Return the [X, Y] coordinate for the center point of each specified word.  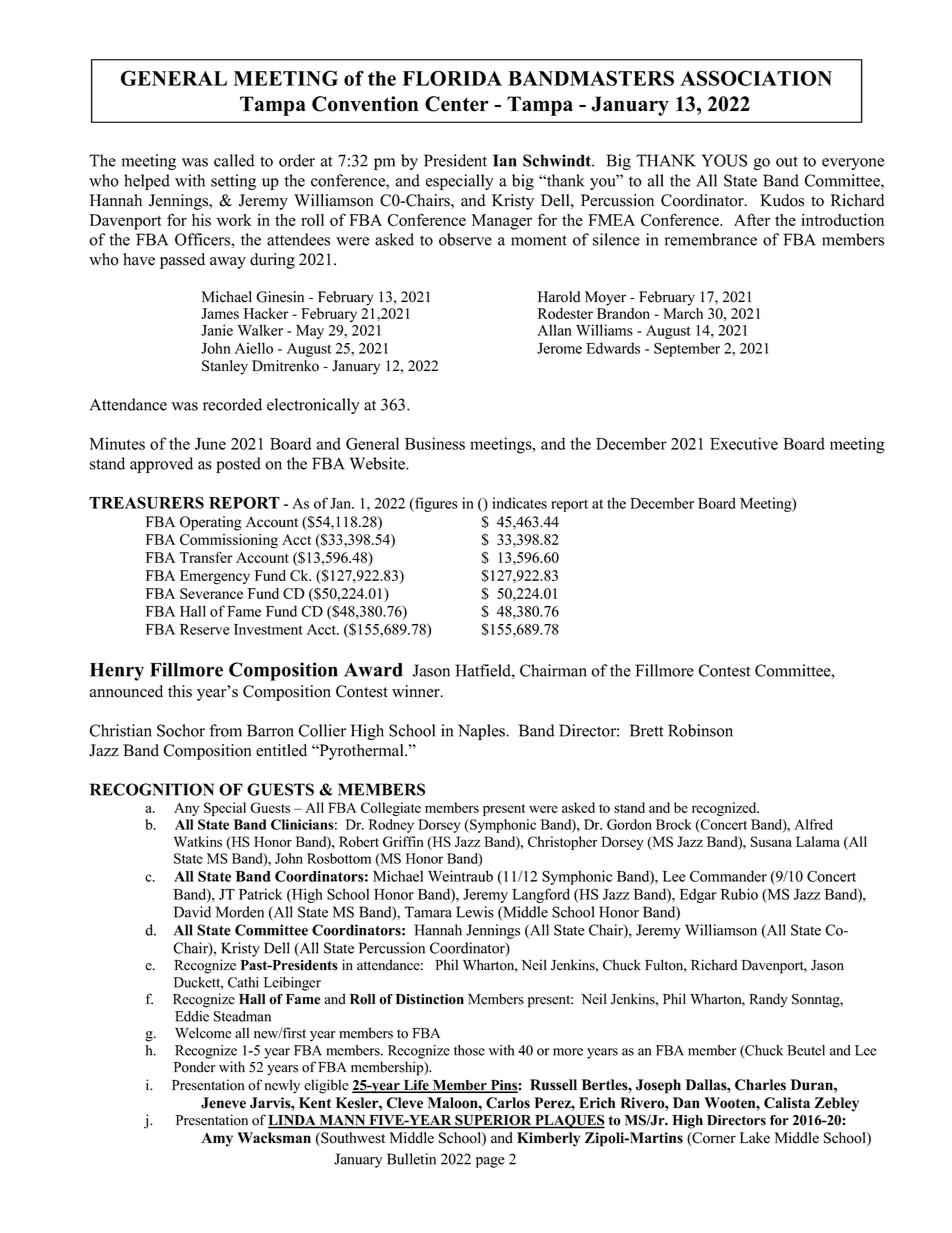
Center [457, 104]
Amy [217, 1140]
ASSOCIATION [756, 78]
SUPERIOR [493, 1121]
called [234, 160]
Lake [754, 1138]
